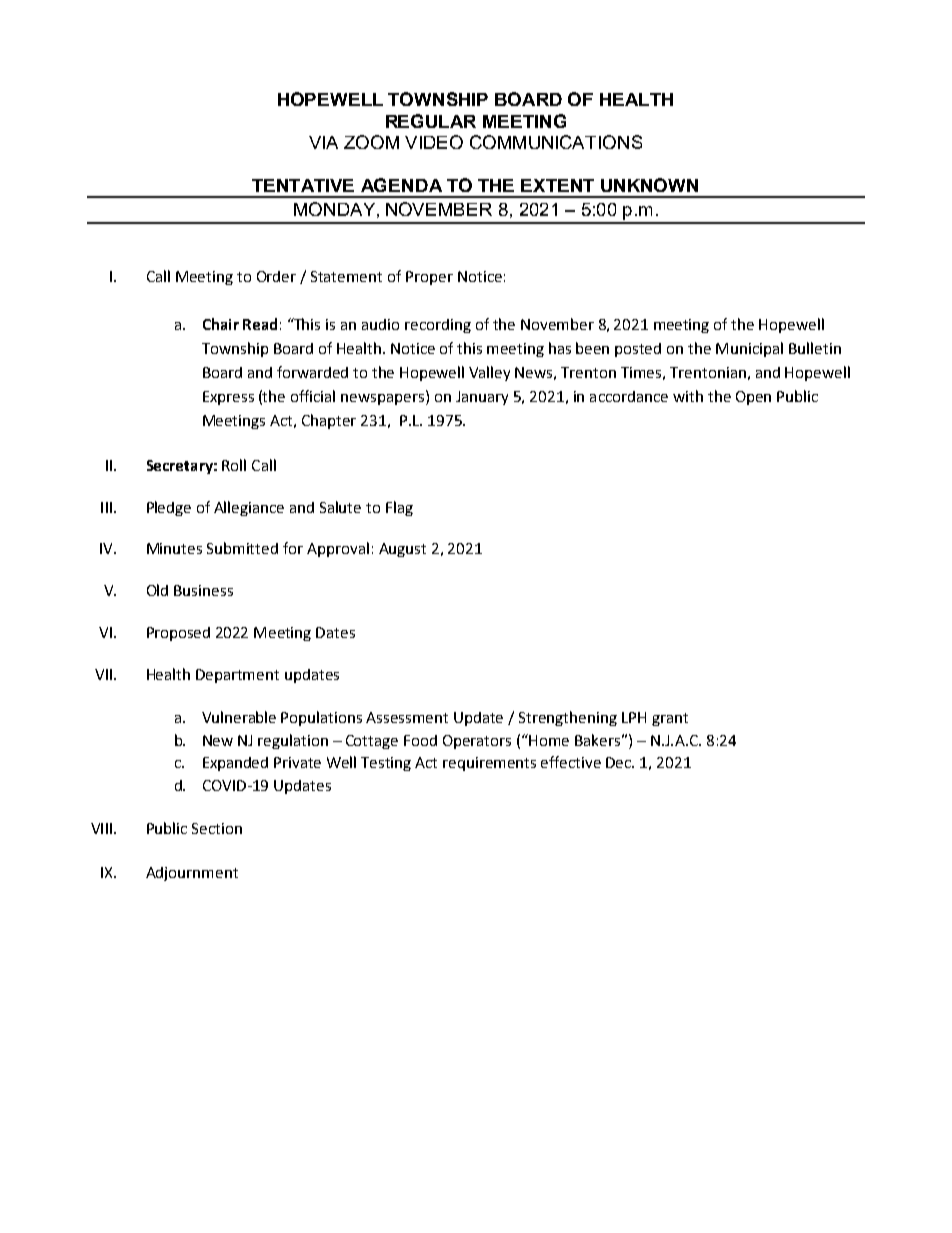 This screenshot has width=952, height=1233. I want to click on Adjournment, so click(192, 874).
